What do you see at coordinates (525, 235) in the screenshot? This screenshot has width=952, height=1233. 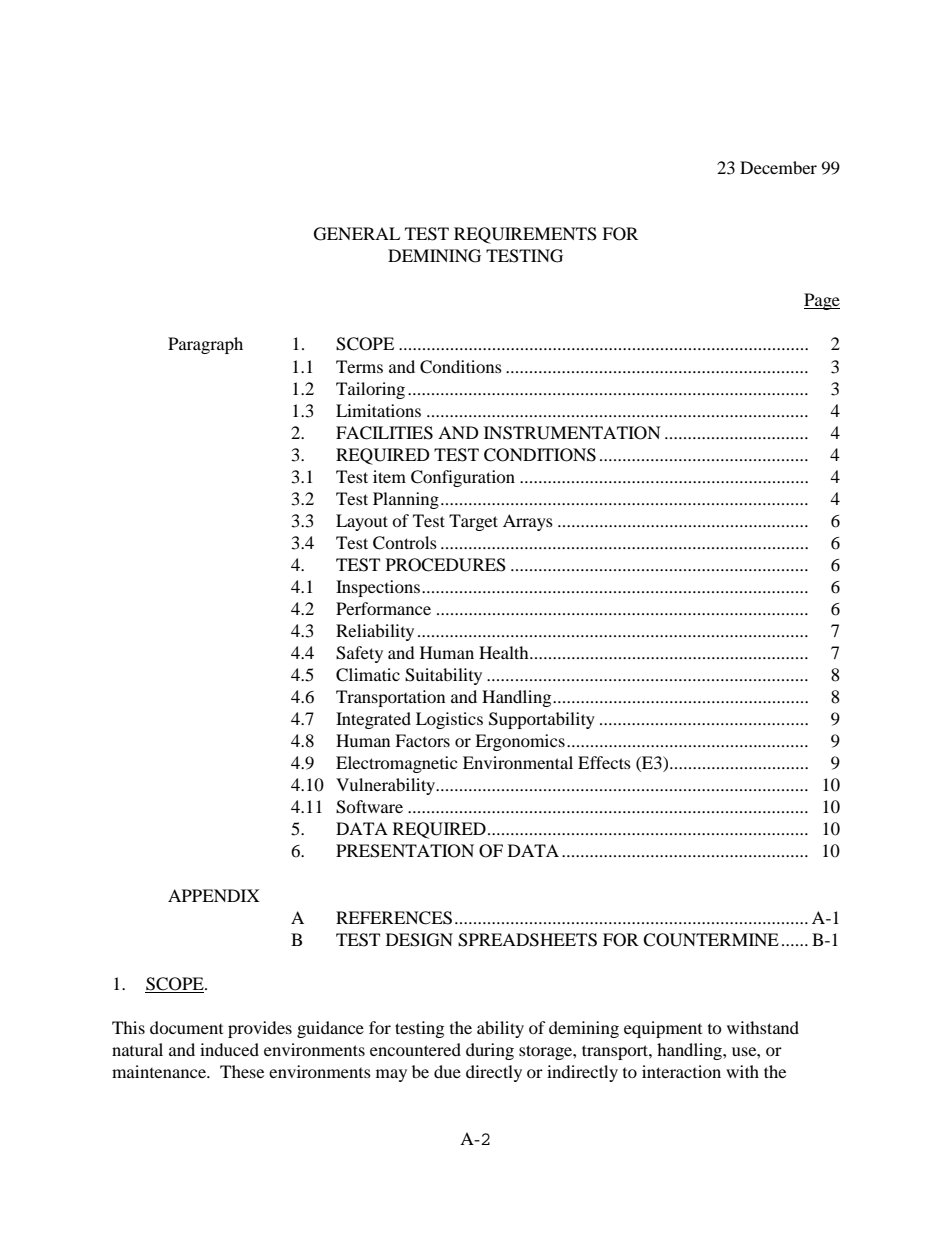 I see `REQUIREMENTS` at bounding box center [525, 235].
